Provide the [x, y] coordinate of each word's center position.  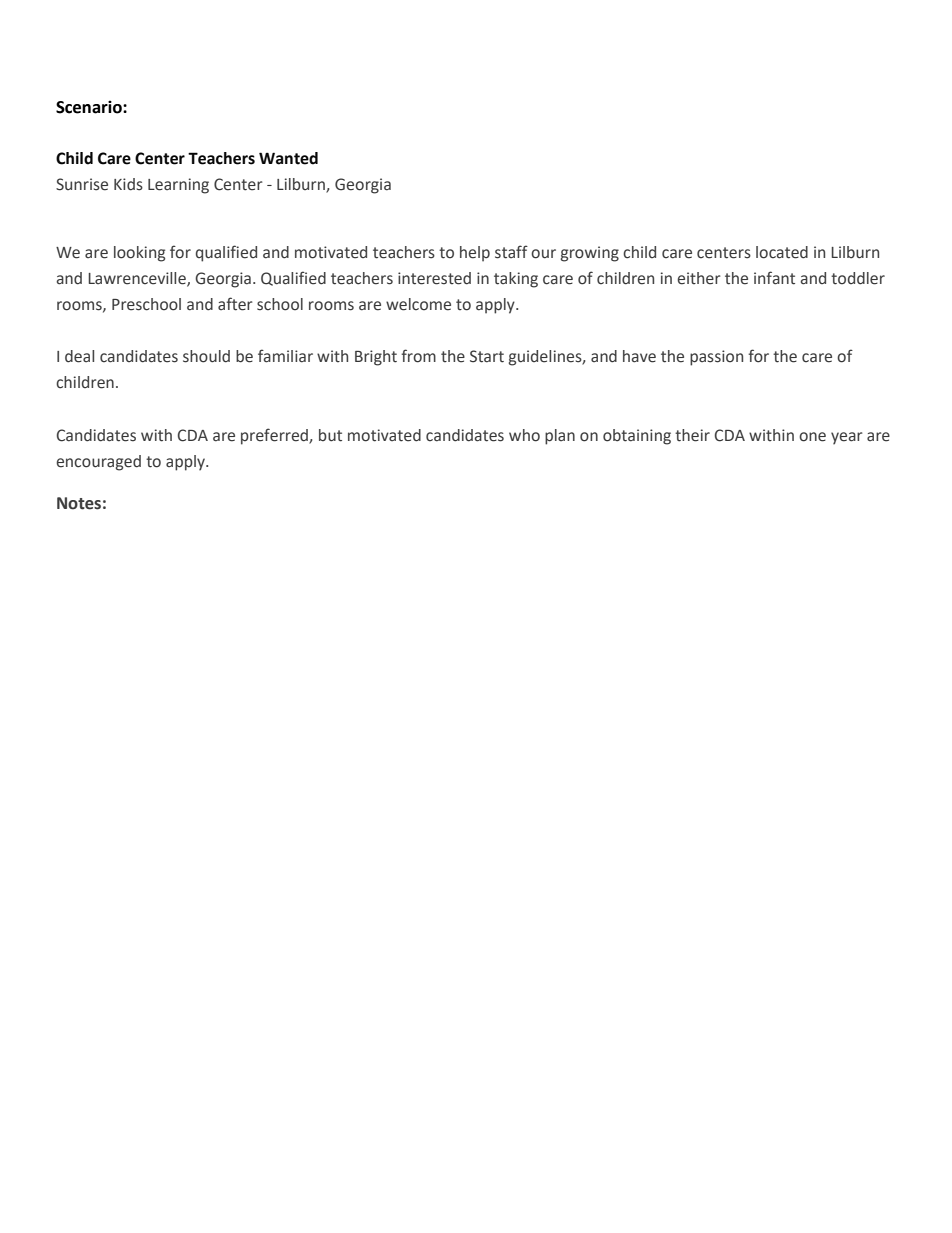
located [782, 252]
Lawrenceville [138, 279]
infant [774, 278]
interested [434, 278]
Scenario [90, 107]
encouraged [98, 463]
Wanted [288, 158]
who [524, 435]
